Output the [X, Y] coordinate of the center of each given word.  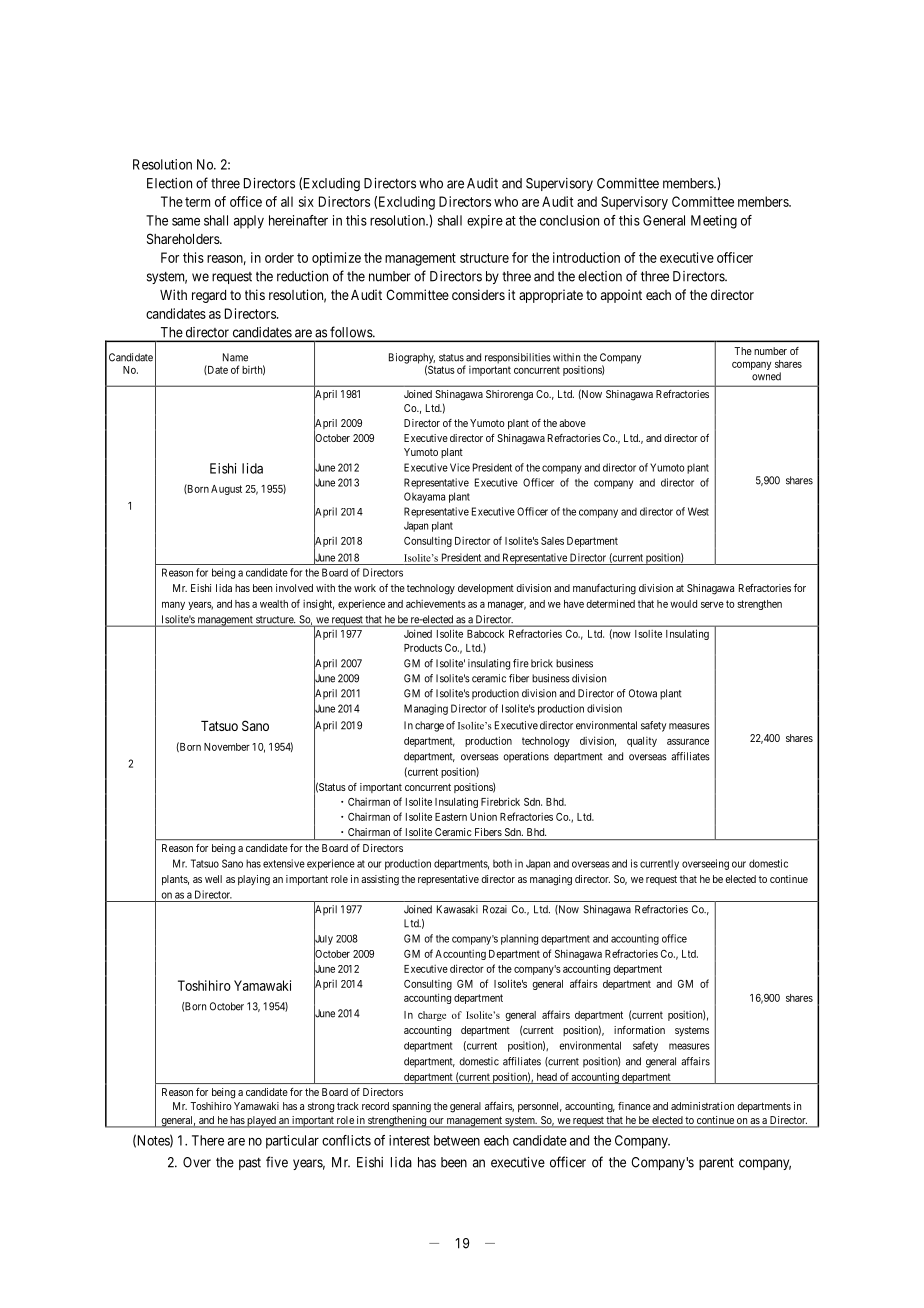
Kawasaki [457, 909]
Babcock [485, 634]
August [226, 490]
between [457, 1140]
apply [249, 222]
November [227, 747]
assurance [688, 742]
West [698, 511]
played [261, 1122]
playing [254, 880]
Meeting [714, 222]
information [639, 1030]
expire [485, 222]
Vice [460, 467]
